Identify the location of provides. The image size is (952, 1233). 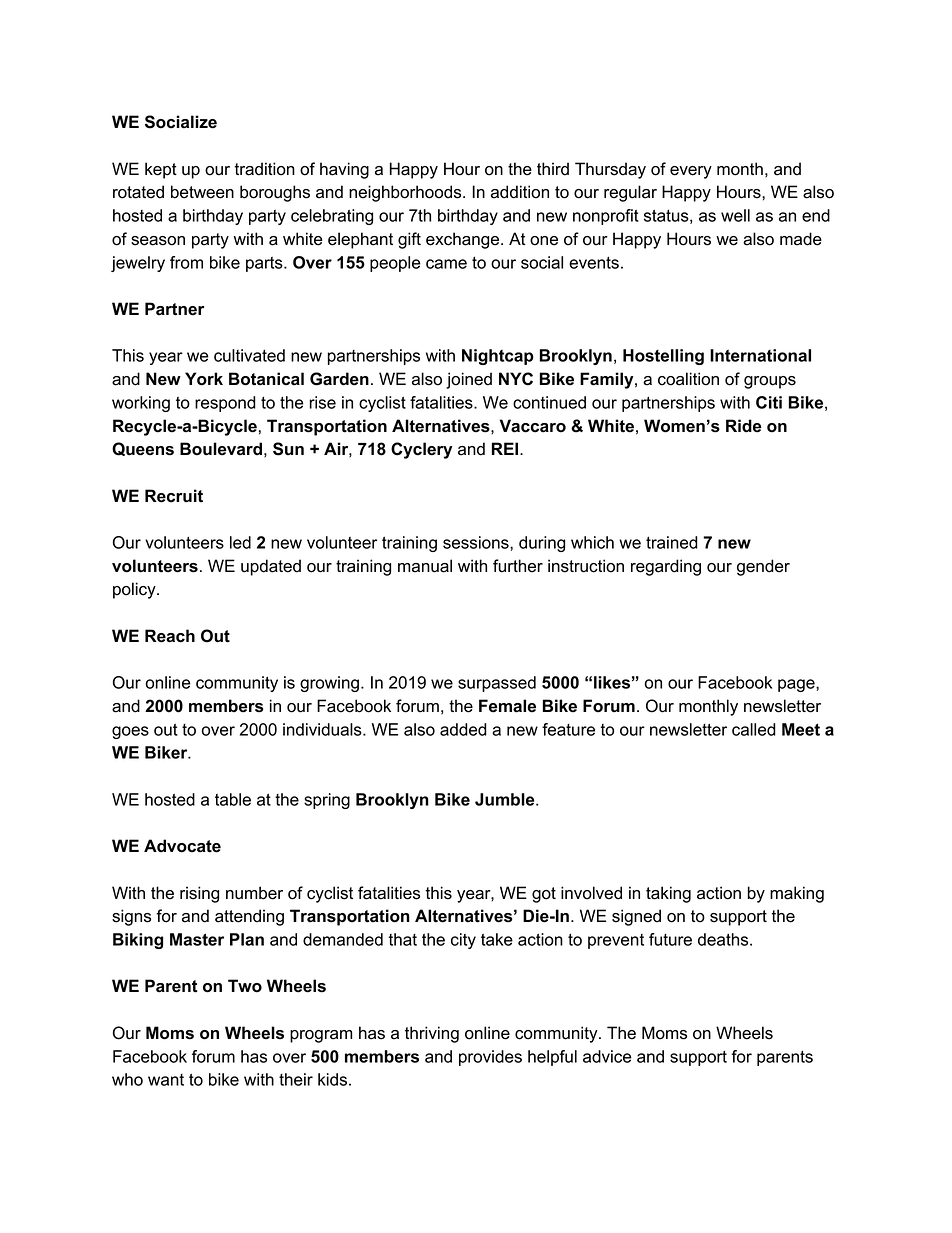
(490, 1058).
